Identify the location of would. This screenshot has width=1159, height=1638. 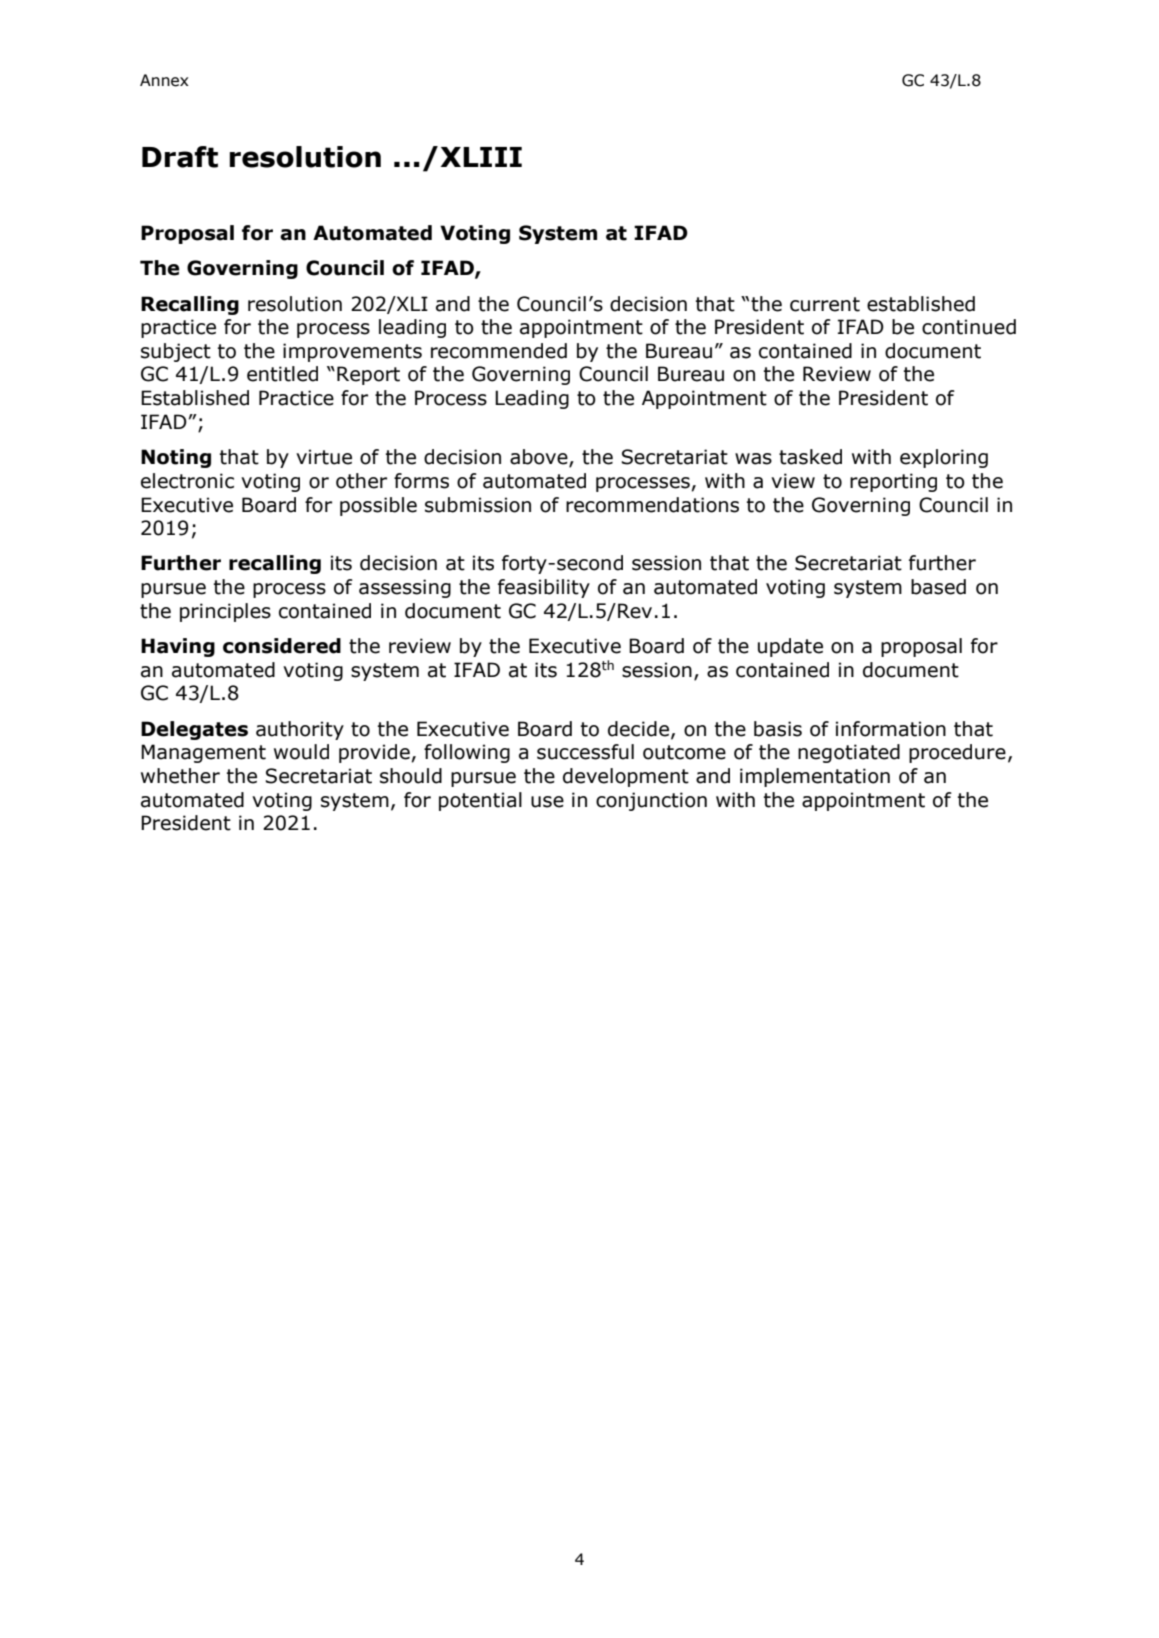
(301, 752).
